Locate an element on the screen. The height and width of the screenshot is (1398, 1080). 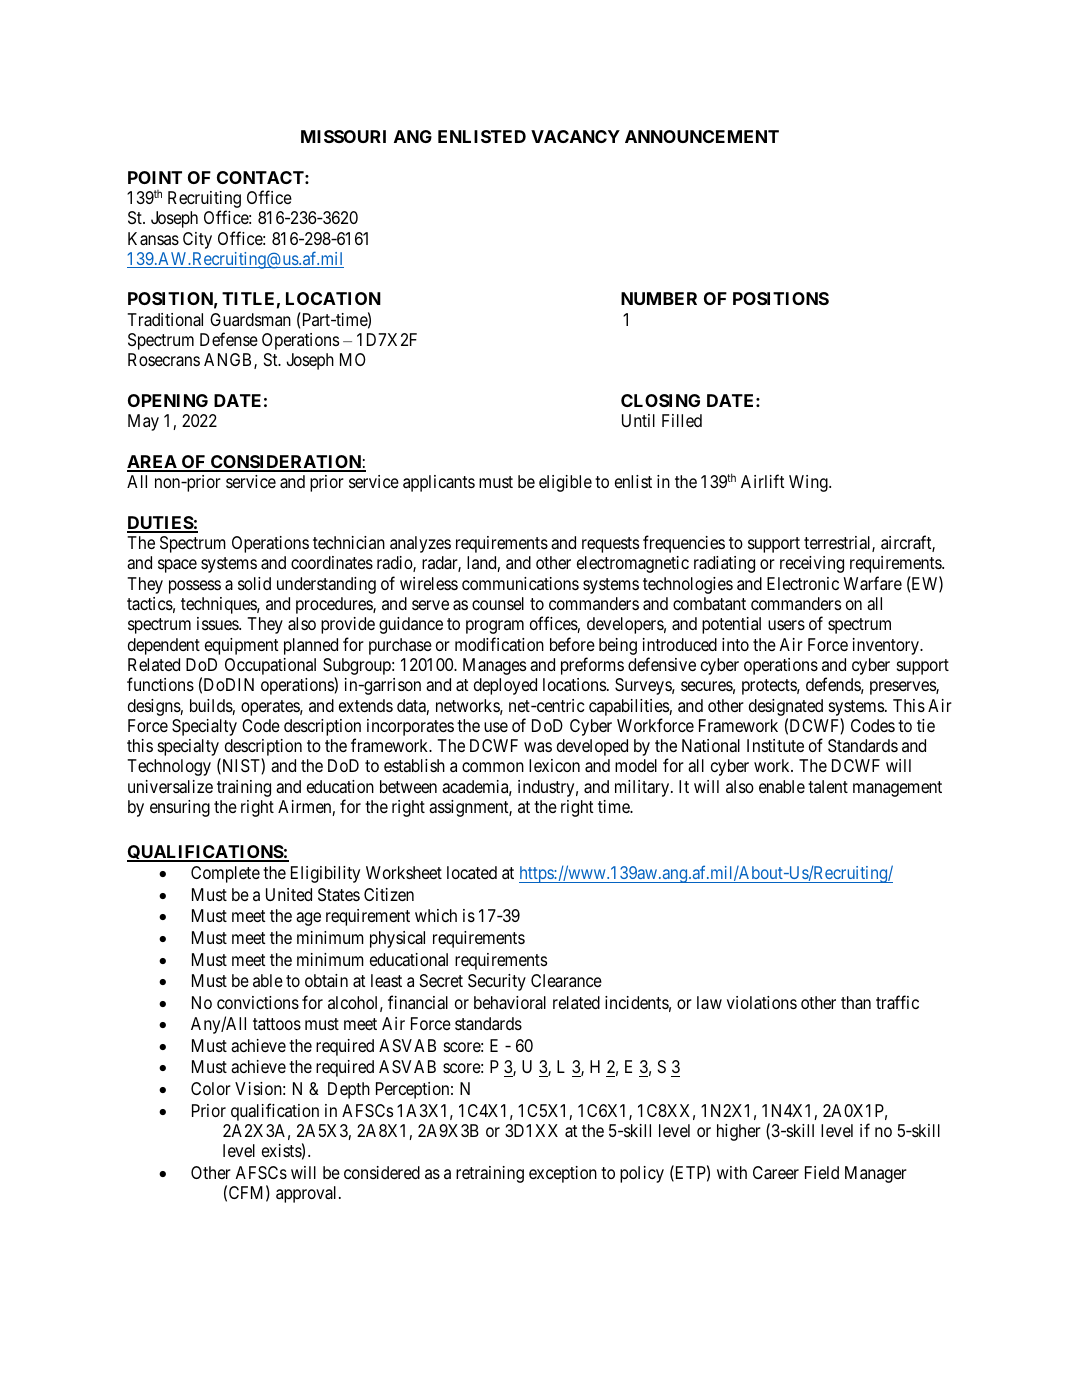
POINT is located at coordinates (155, 177).
